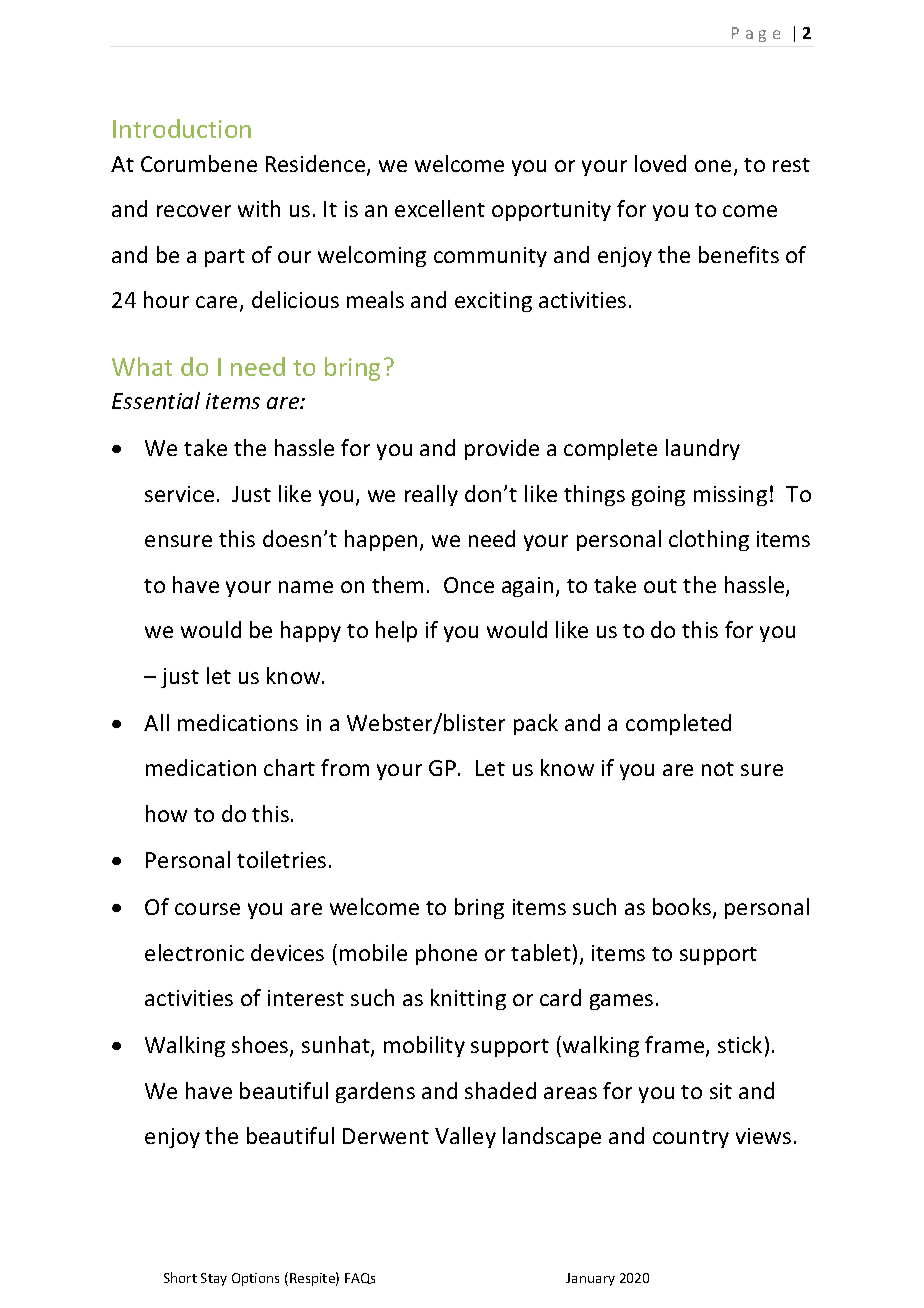 This screenshot has height=1308, width=924. I want to click on Stay, so click(214, 1279).
